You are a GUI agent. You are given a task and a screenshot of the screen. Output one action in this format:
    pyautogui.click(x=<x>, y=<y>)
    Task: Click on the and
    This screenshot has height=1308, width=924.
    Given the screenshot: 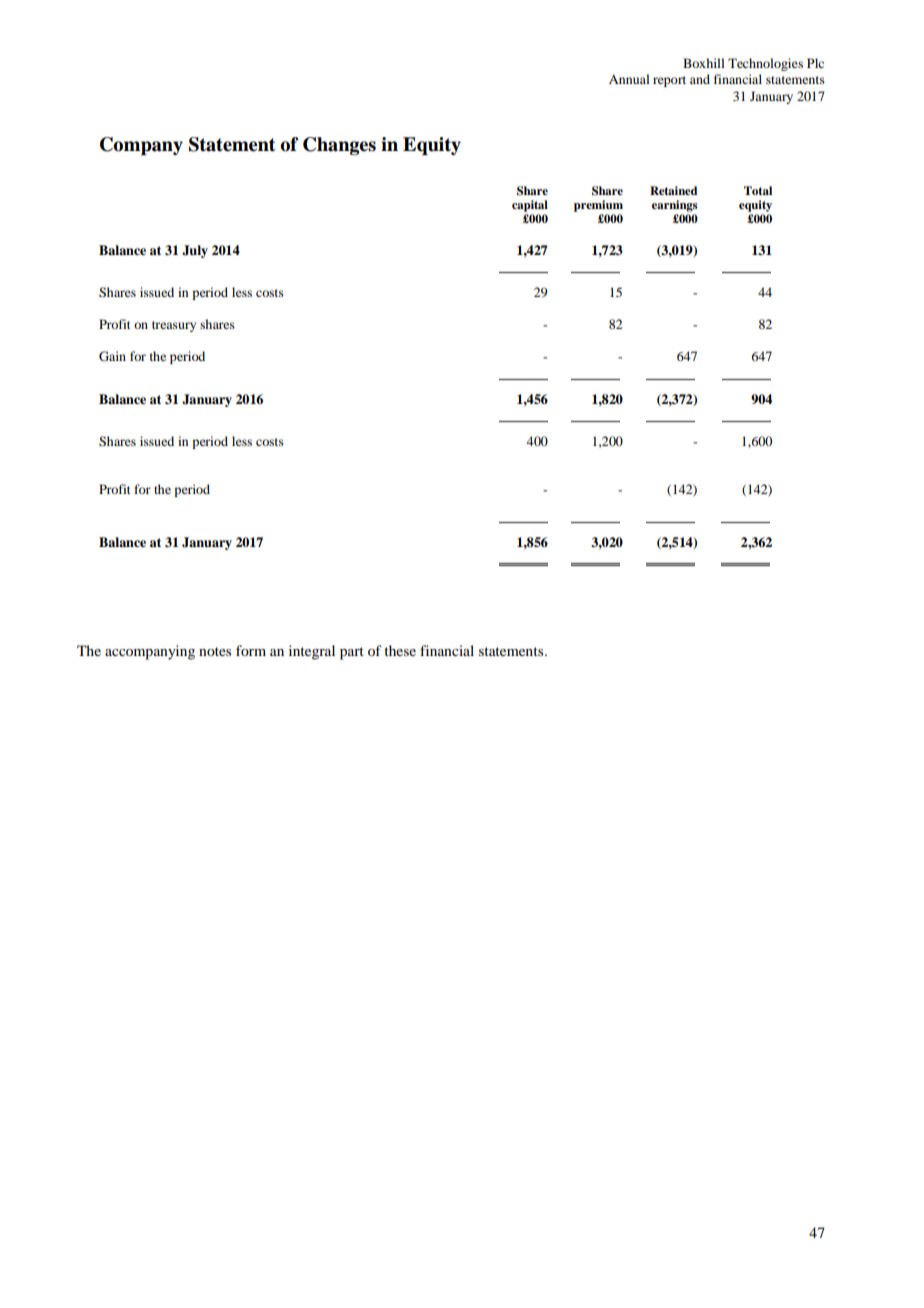 What is the action you would take?
    pyautogui.click(x=700, y=79)
